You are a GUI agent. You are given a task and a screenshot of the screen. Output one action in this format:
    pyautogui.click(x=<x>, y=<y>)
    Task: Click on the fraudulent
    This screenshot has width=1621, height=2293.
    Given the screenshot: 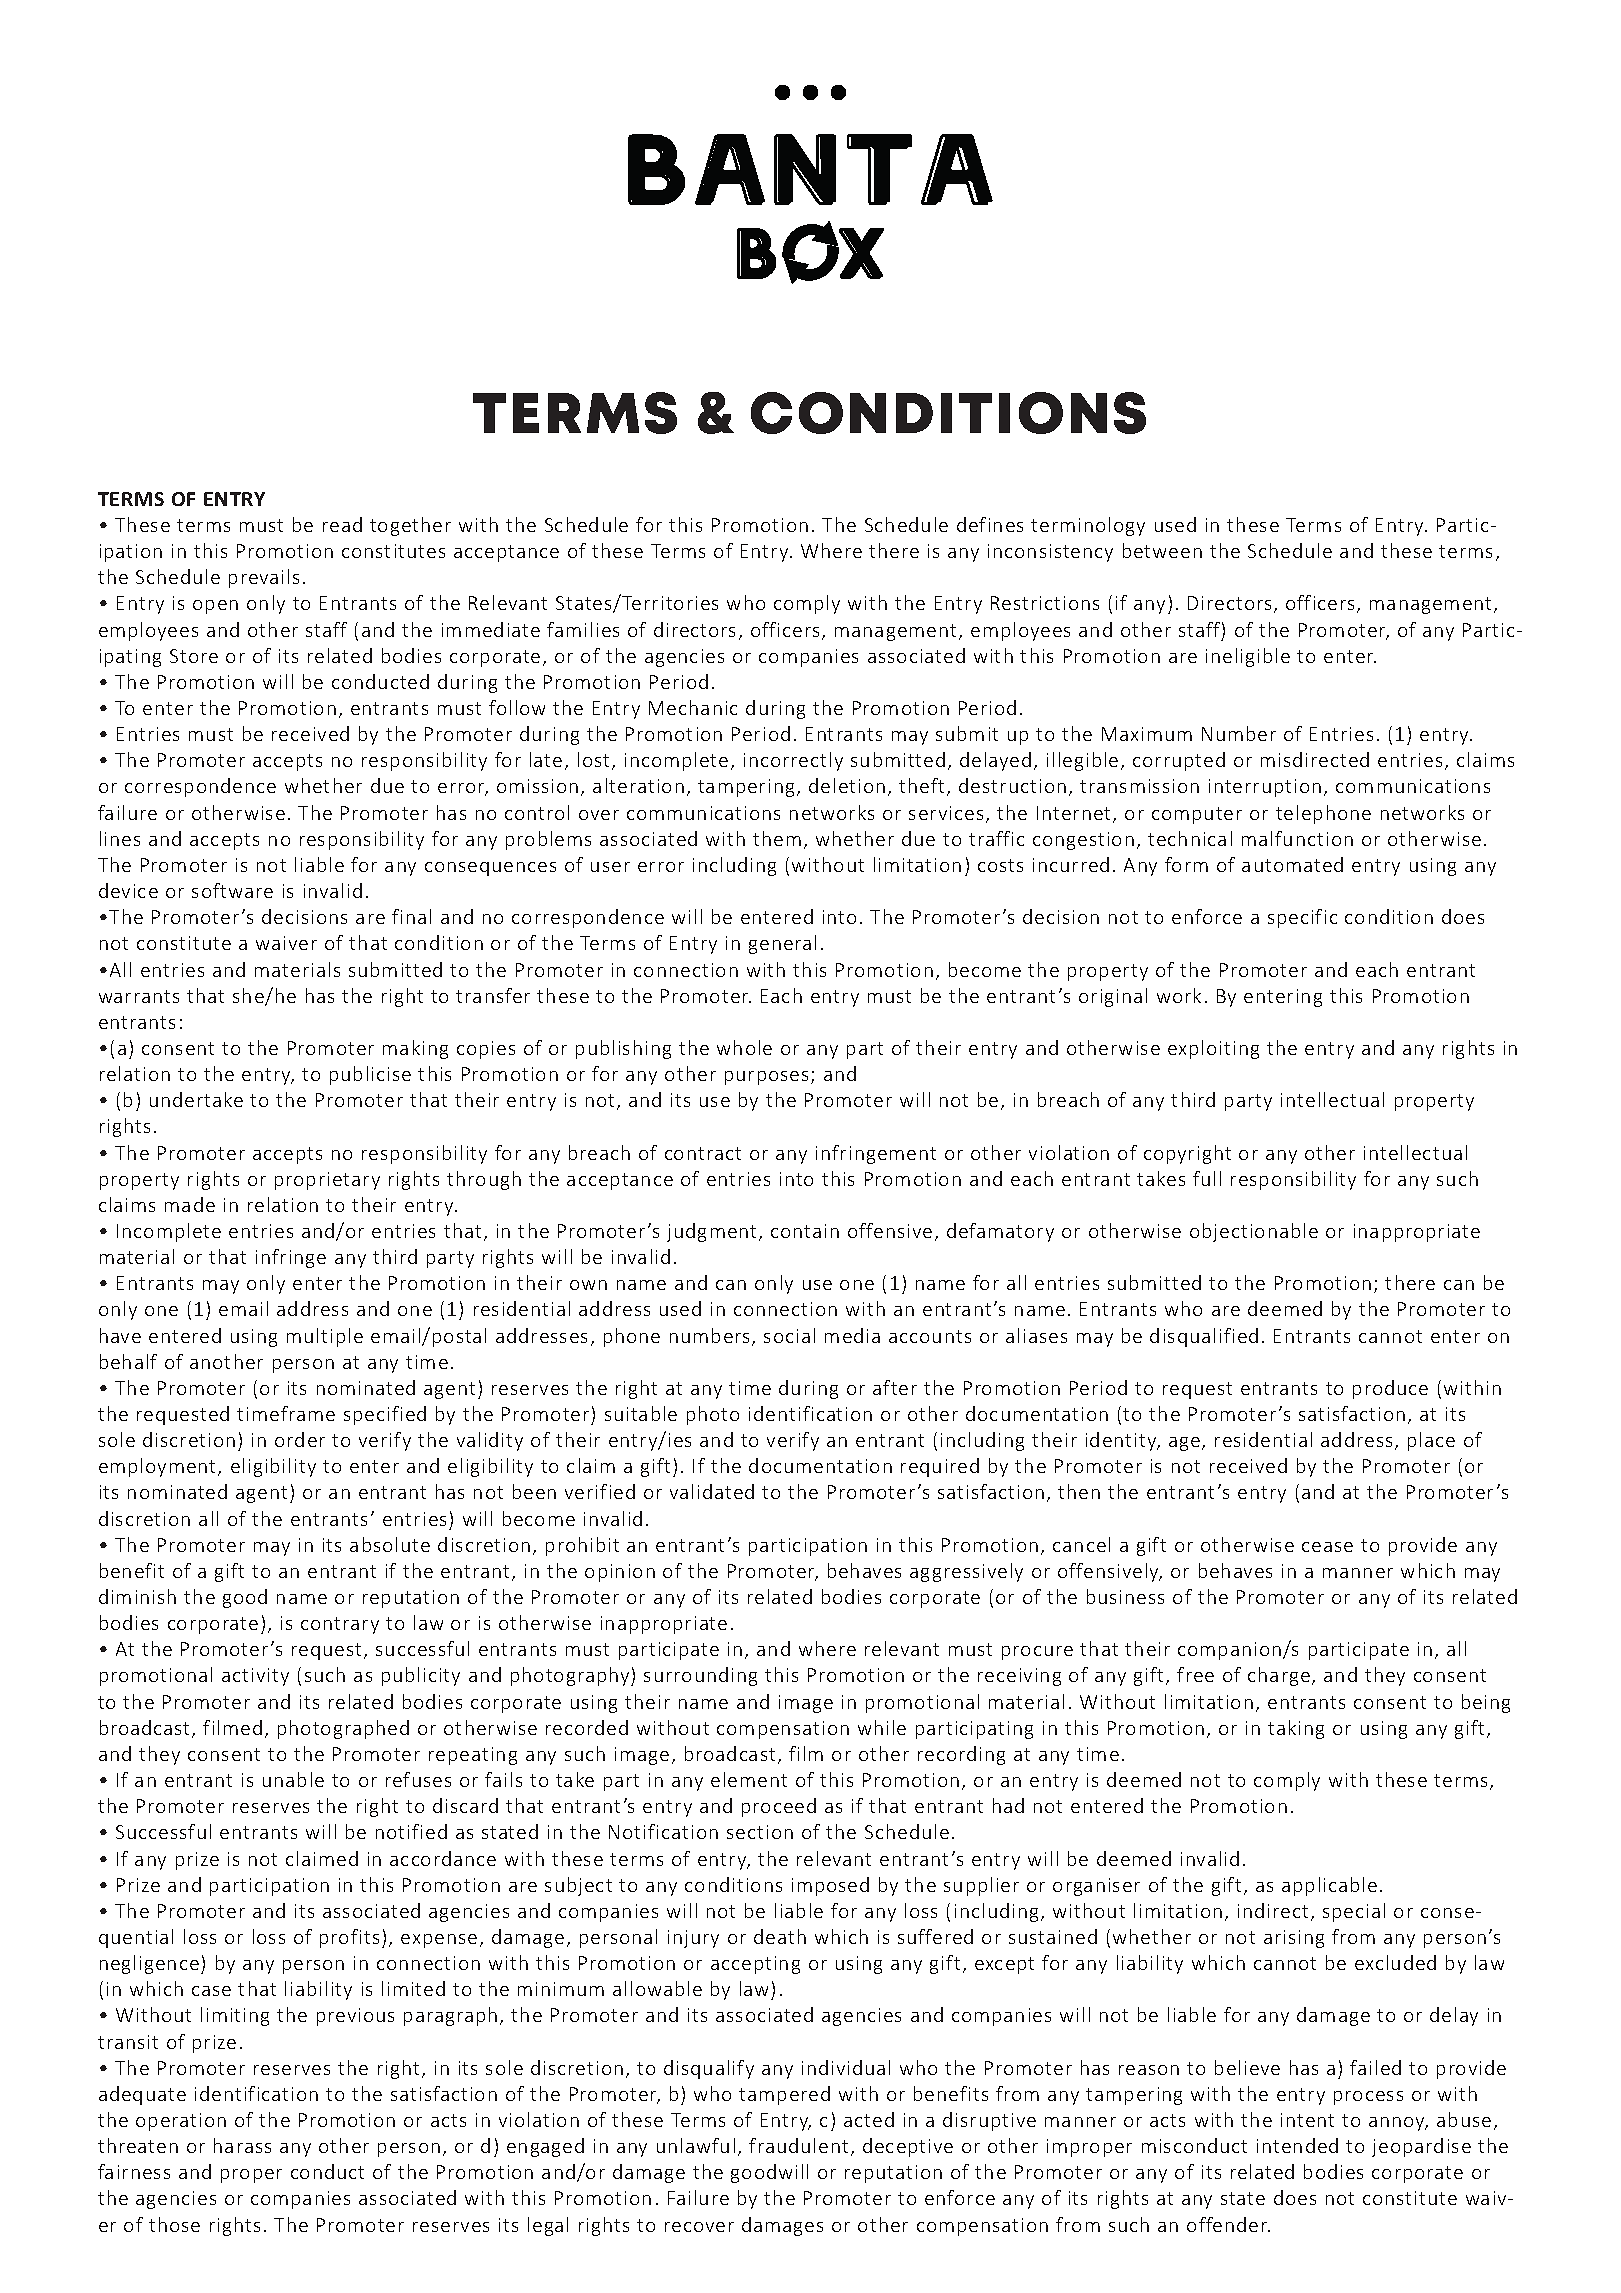 What is the action you would take?
    pyautogui.click(x=798, y=2145)
